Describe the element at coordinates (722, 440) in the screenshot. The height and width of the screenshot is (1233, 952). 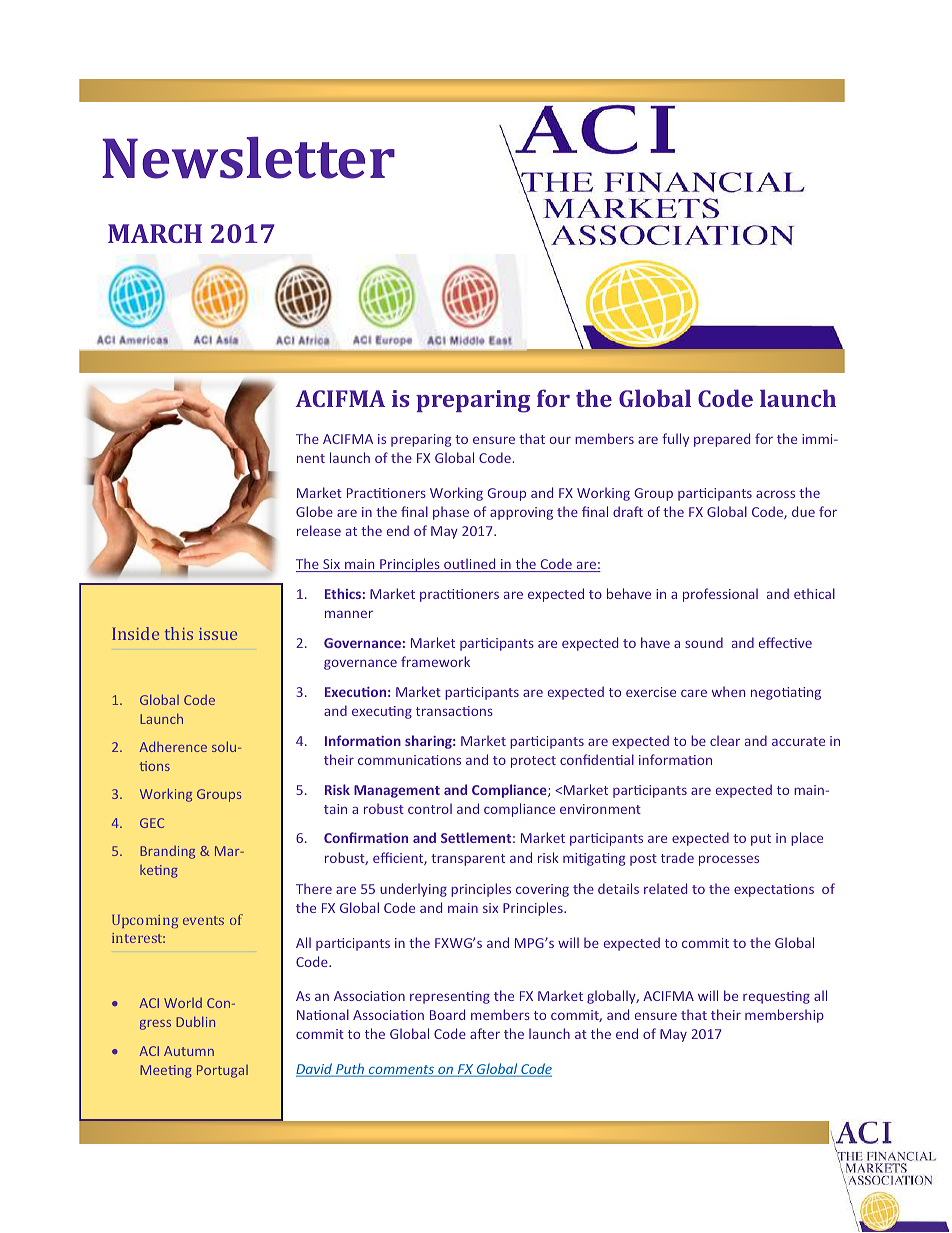
I see `prepared` at that location.
